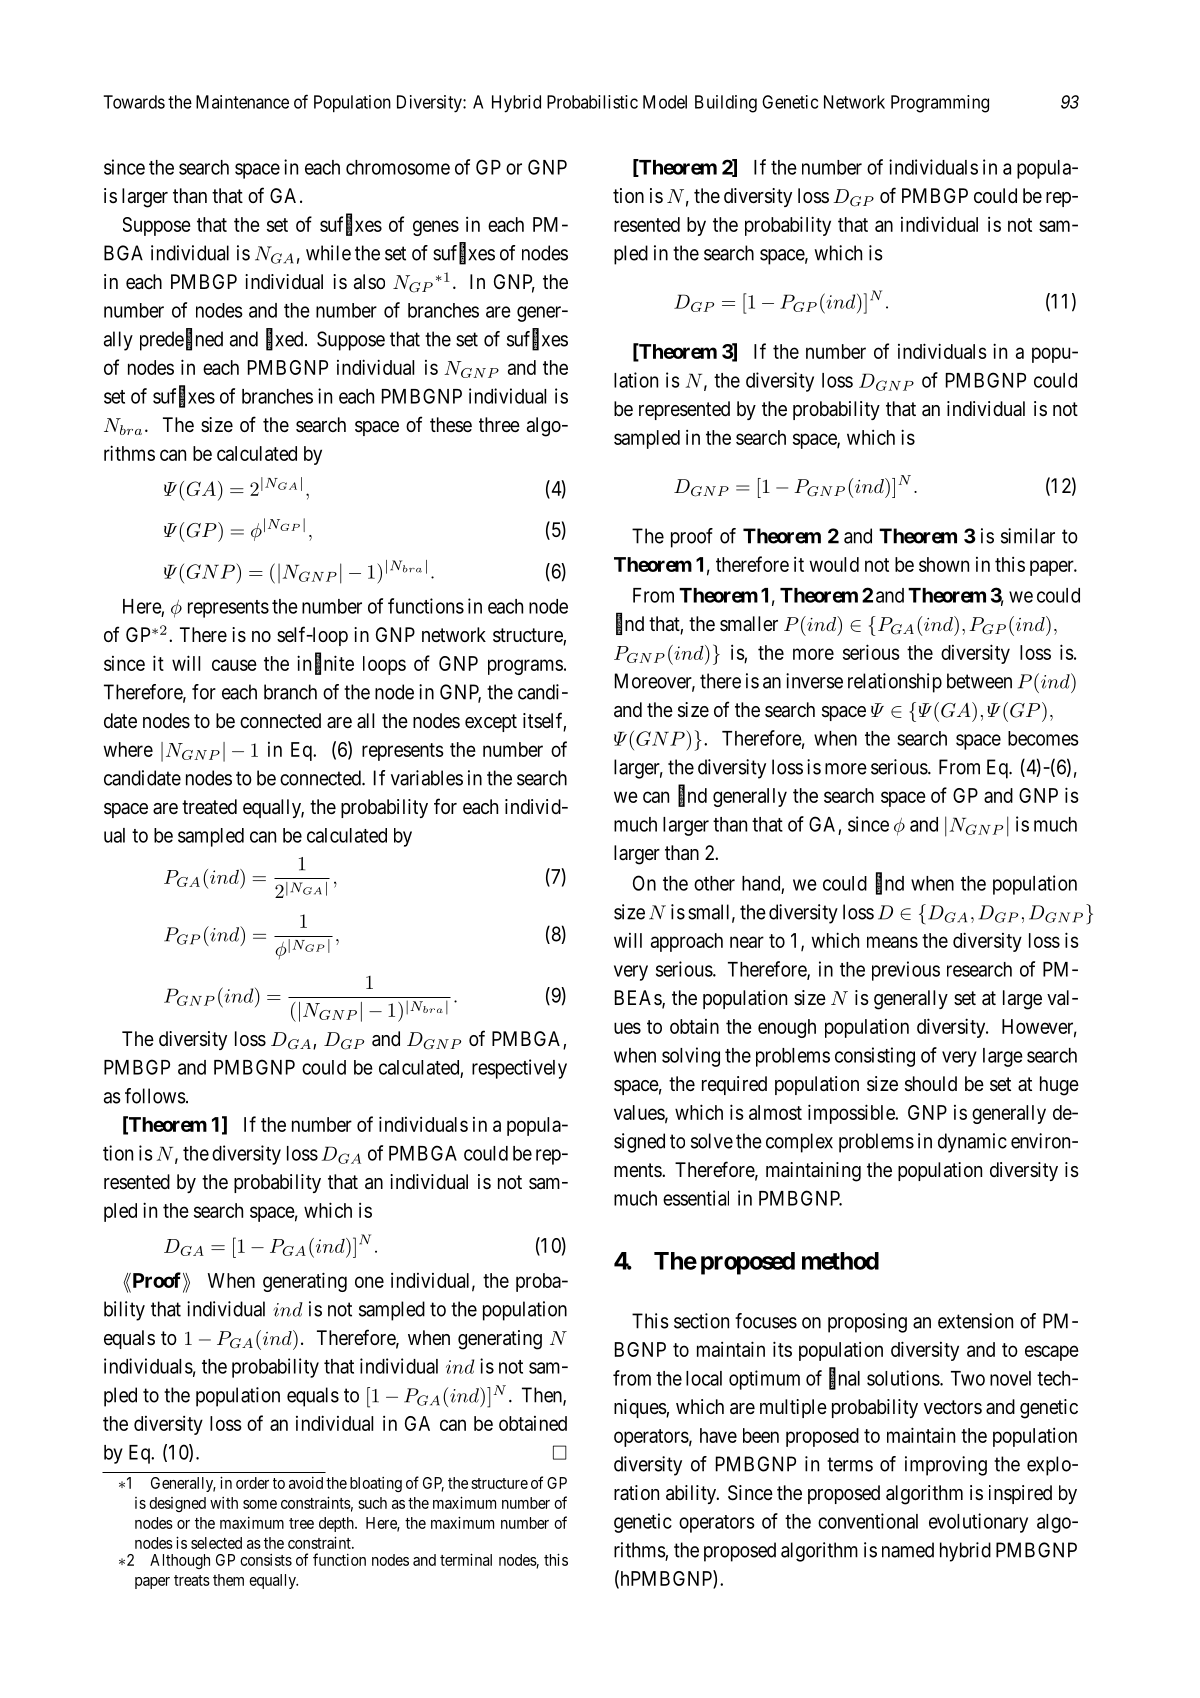 The image size is (1200, 1698). I want to click on cause, so click(234, 665).
